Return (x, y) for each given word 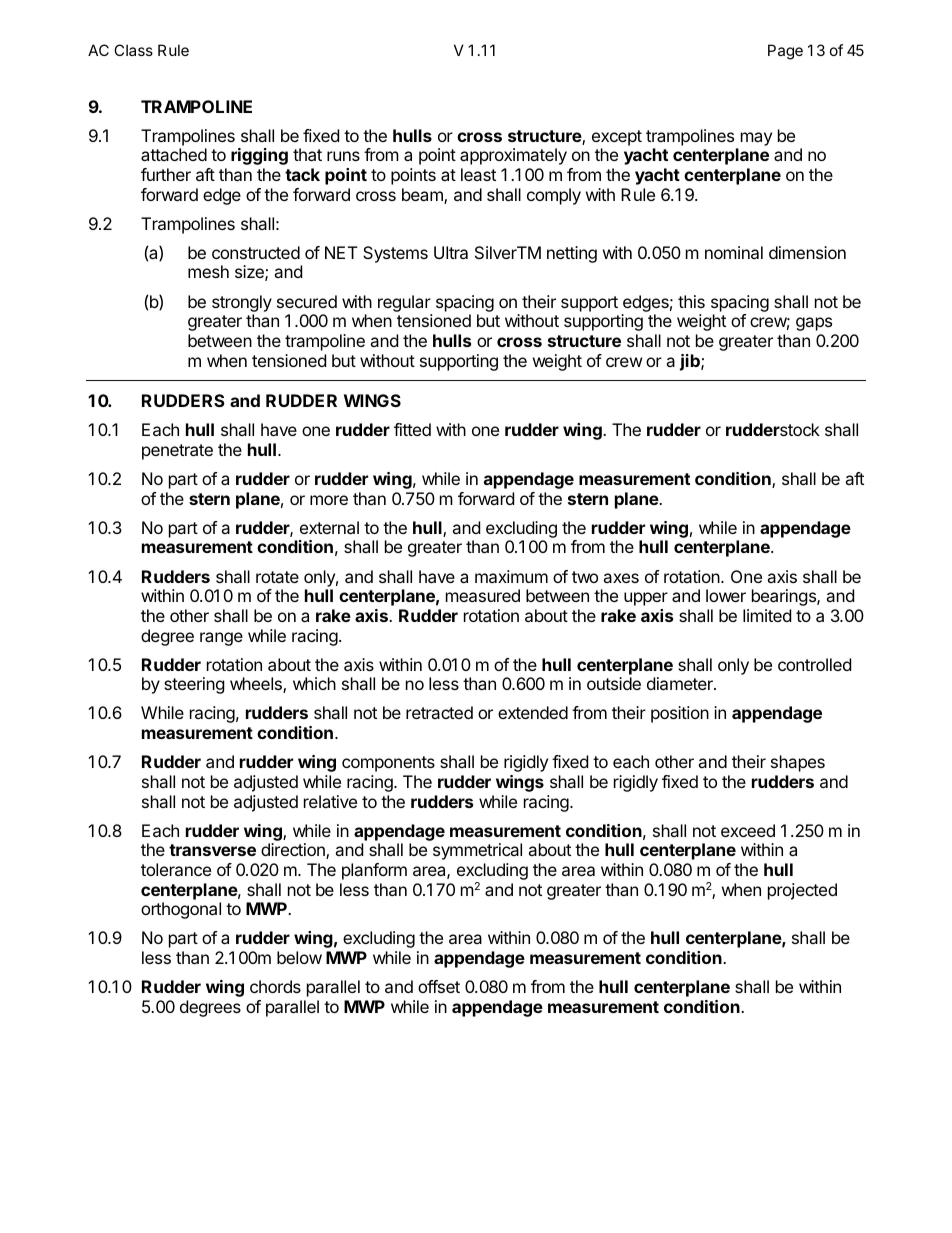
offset (439, 986)
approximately (513, 156)
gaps (814, 324)
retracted (439, 712)
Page (785, 52)
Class (133, 50)
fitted (412, 429)
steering (194, 685)
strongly (242, 303)
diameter (681, 683)
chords (275, 986)
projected (802, 891)
